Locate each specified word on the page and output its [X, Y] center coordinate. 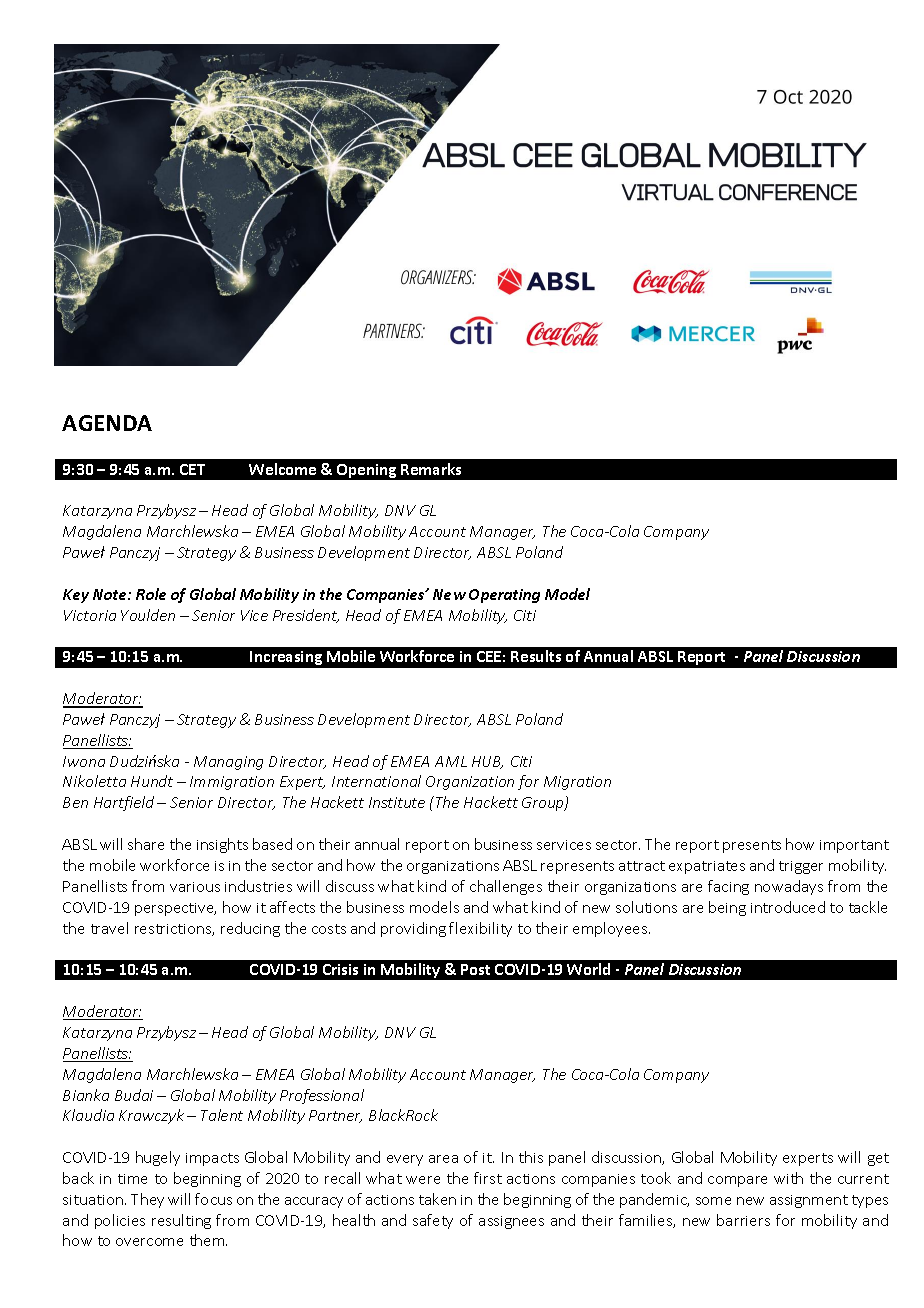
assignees [511, 1222]
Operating [504, 596]
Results [536, 656]
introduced [788, 907]
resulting [181, 1221]
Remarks [431, 469]
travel [109, 928]
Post [475, 969]
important [854, 846]
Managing [228, 763]
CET [192, 469]
